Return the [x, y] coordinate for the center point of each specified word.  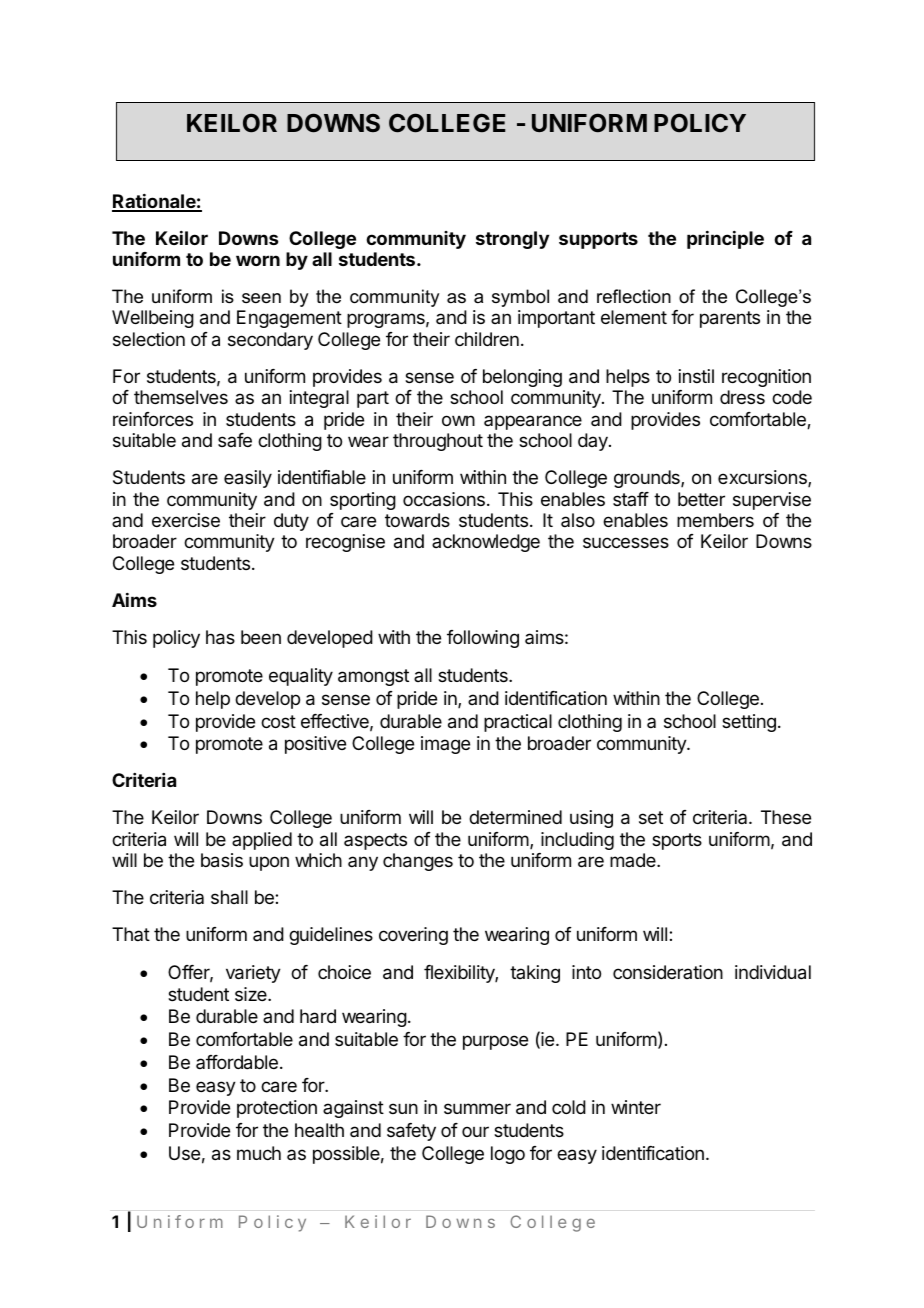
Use [184, 1153]
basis [222, 860]
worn [258, 260]
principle [725, 240]
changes [418, 862]
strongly [512, 240]
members [715, 520]
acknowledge [486, 543]
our [475, 1131]
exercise [186, 520]
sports [677, 841]
